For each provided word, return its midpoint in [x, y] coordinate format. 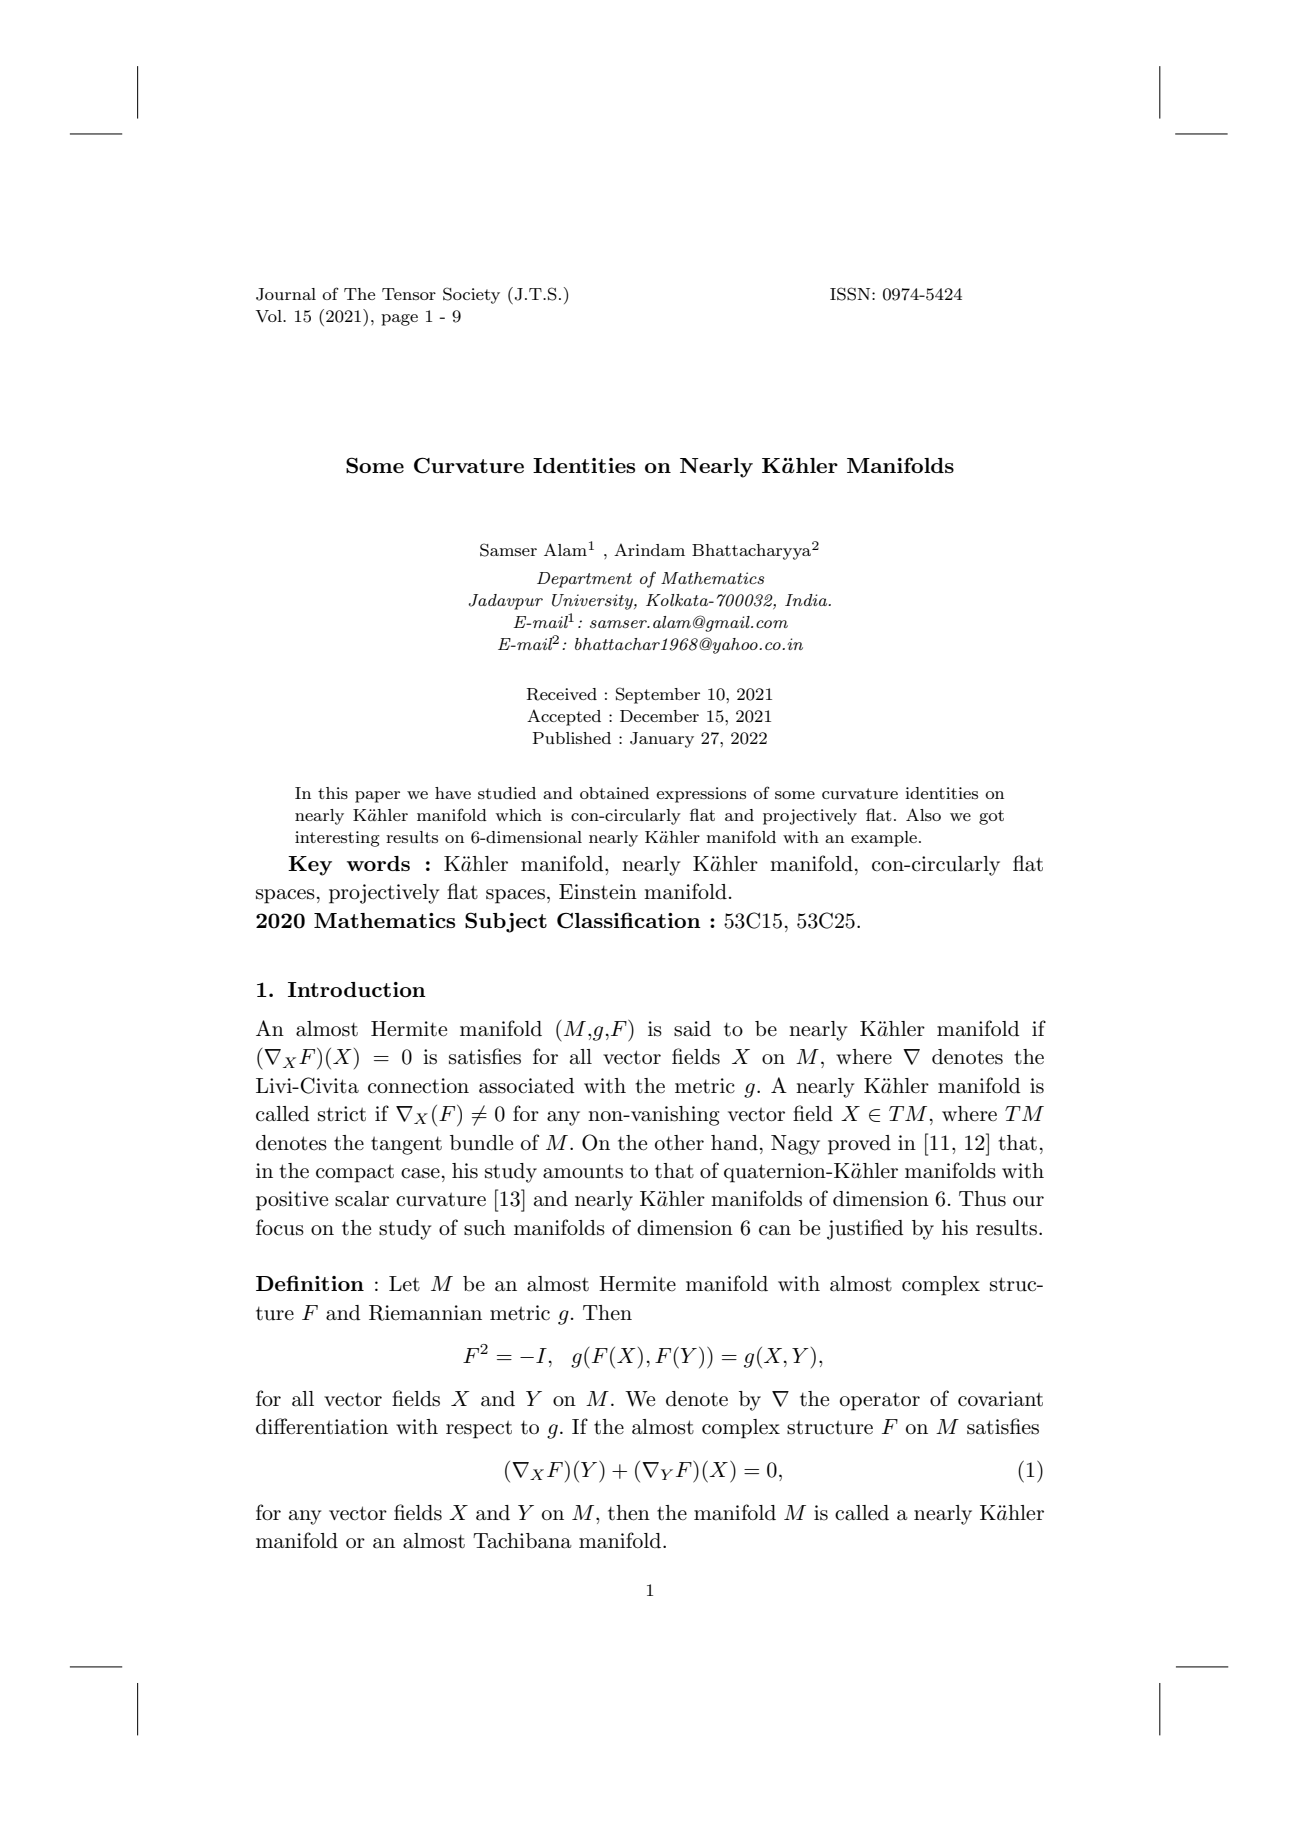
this [333, 793]
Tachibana [522, 1541]
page [399, 320]
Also [923, 814]
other [679, 1143]
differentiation [322, 1426]
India [807, 600]
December [659, 716]
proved [859, 1145]
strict [342, 1114]
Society [471, 295]
